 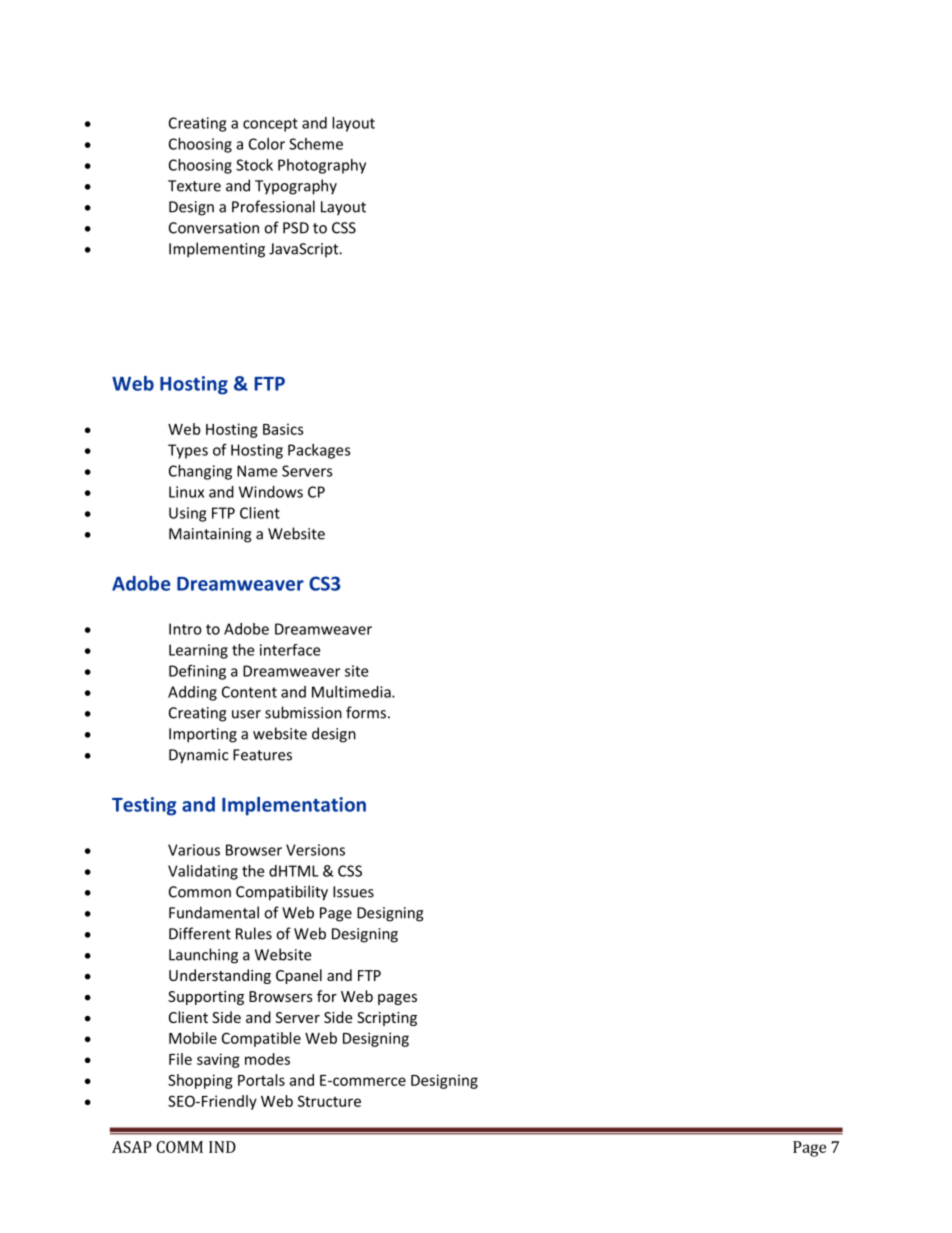 I want to click on Texture, so click(x=194, y=186).
